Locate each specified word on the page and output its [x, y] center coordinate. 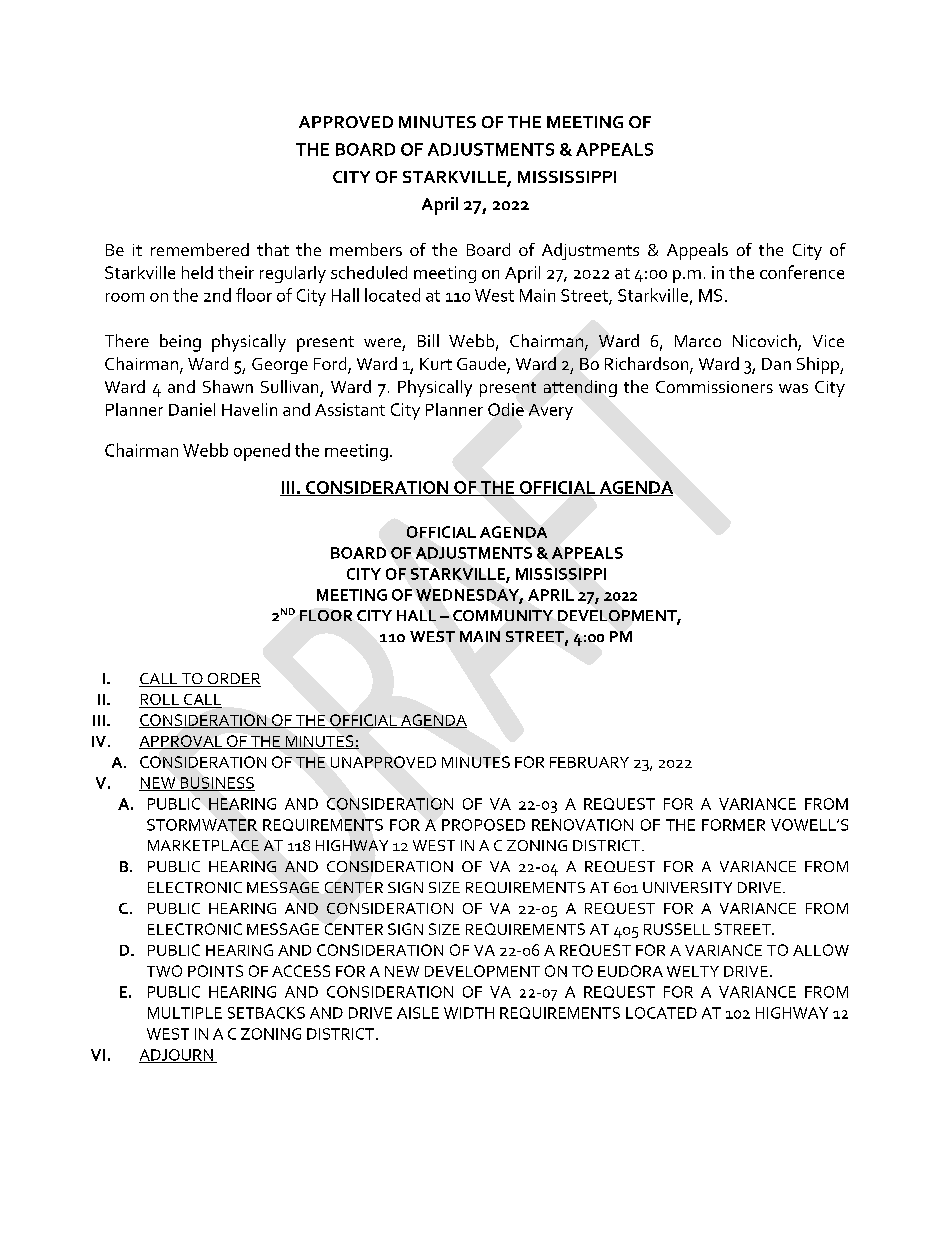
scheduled [369, 272]
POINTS [215, 971]
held [197, 272]
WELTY [693, 971]
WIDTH [469, 1013]
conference [802, 272]
